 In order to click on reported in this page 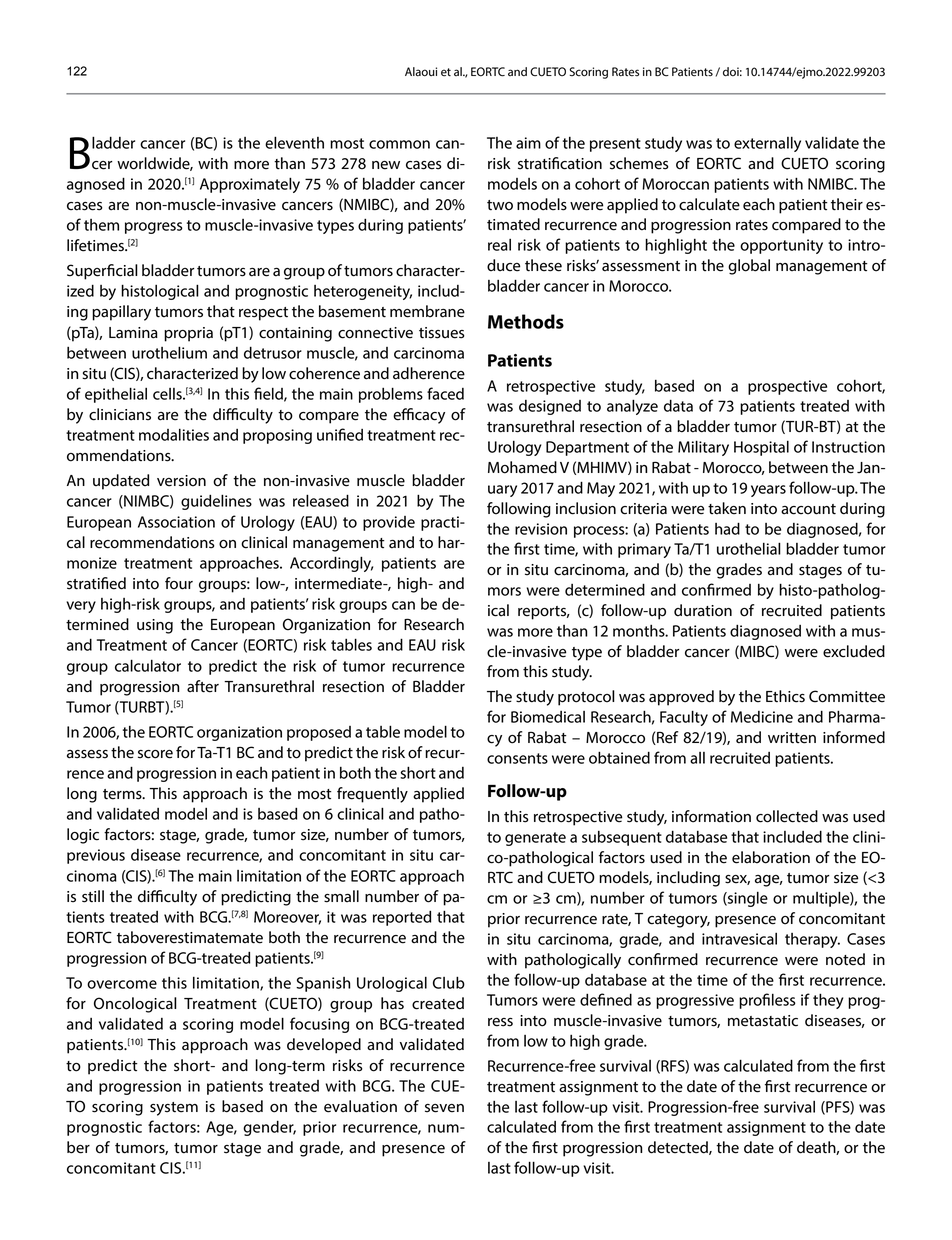, I will do `click(402, 918)`.
